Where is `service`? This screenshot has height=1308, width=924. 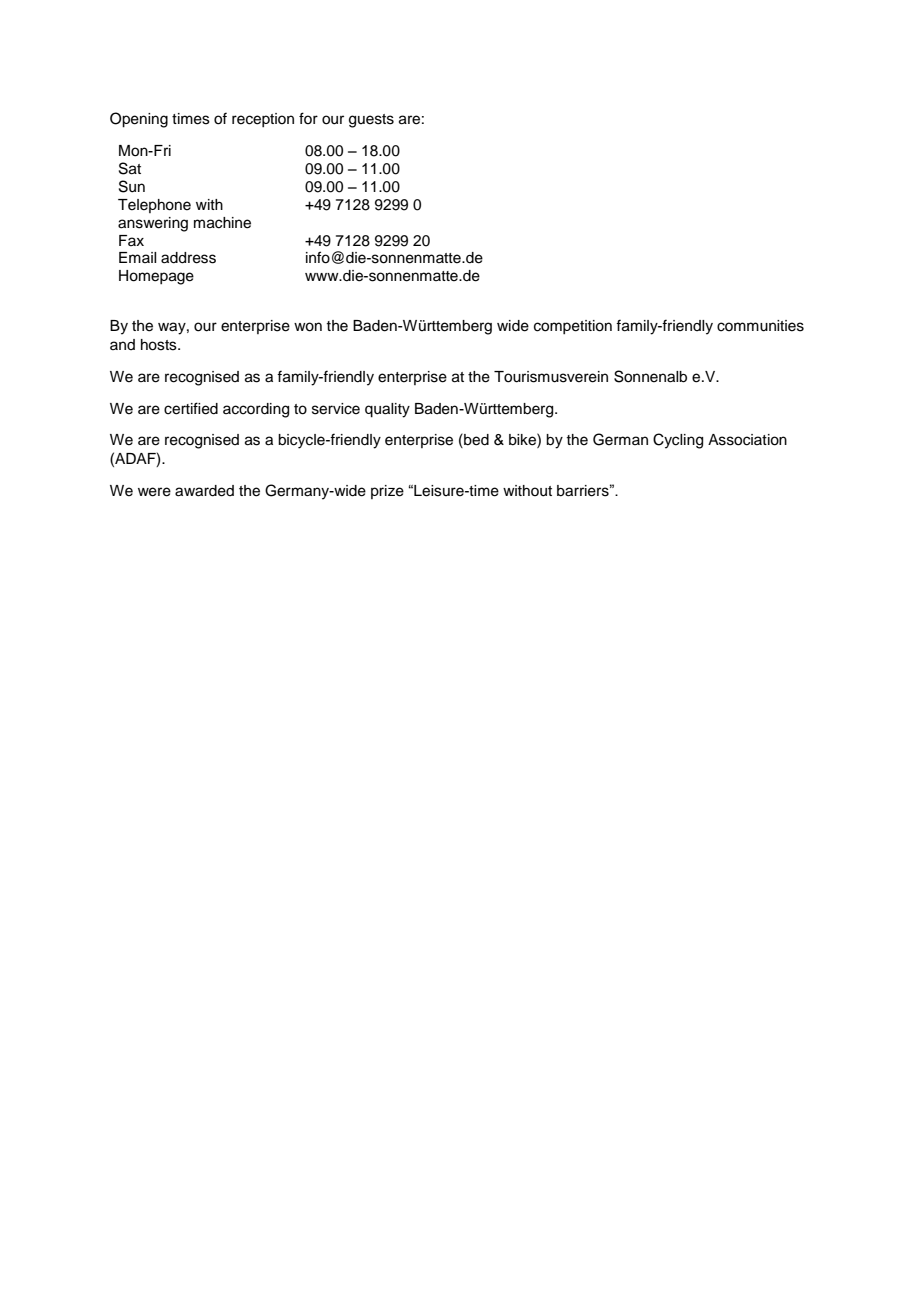 service is located at coordinates (336, 409).
